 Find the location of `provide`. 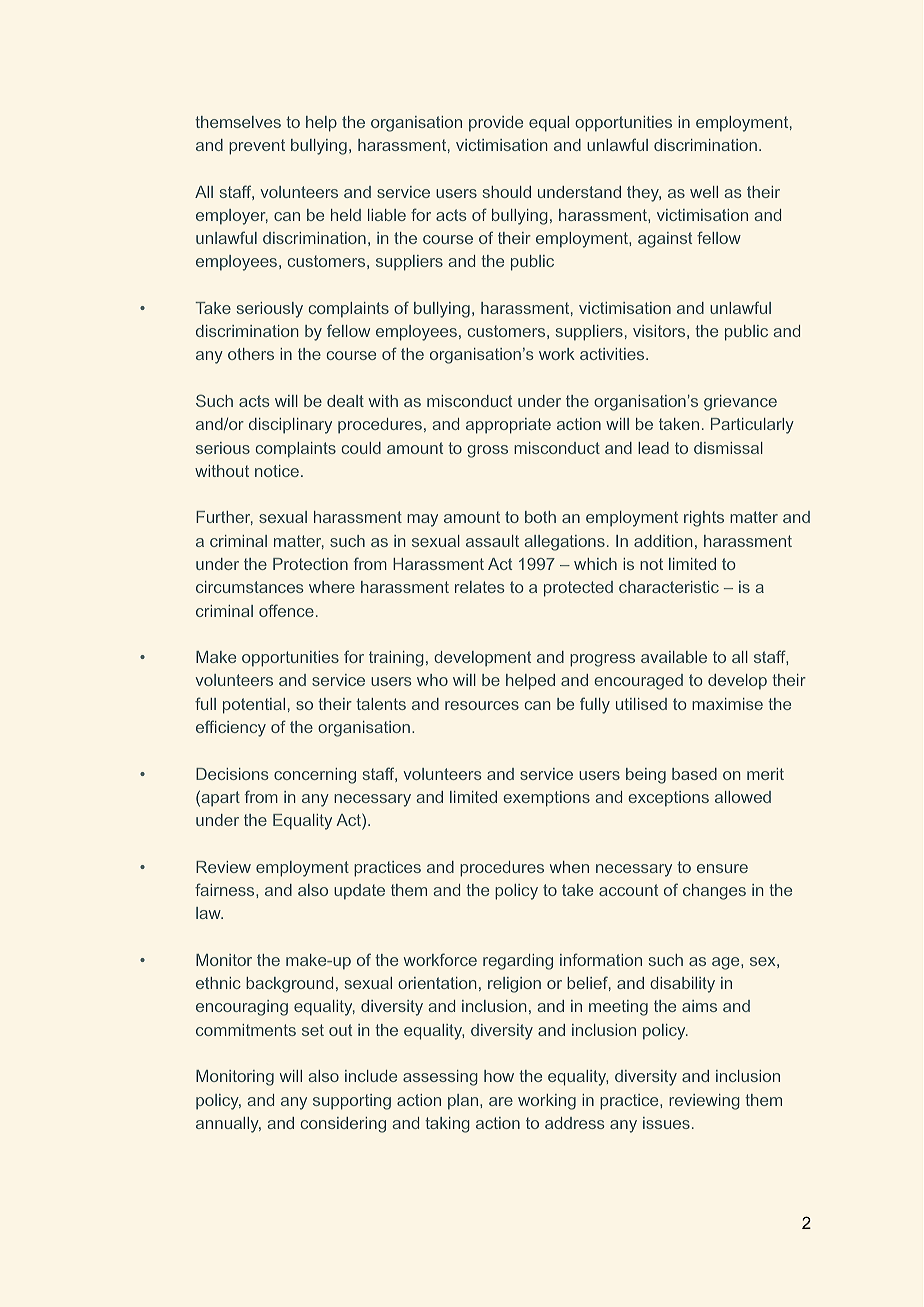

provide is located at coordinates (496, 124).
